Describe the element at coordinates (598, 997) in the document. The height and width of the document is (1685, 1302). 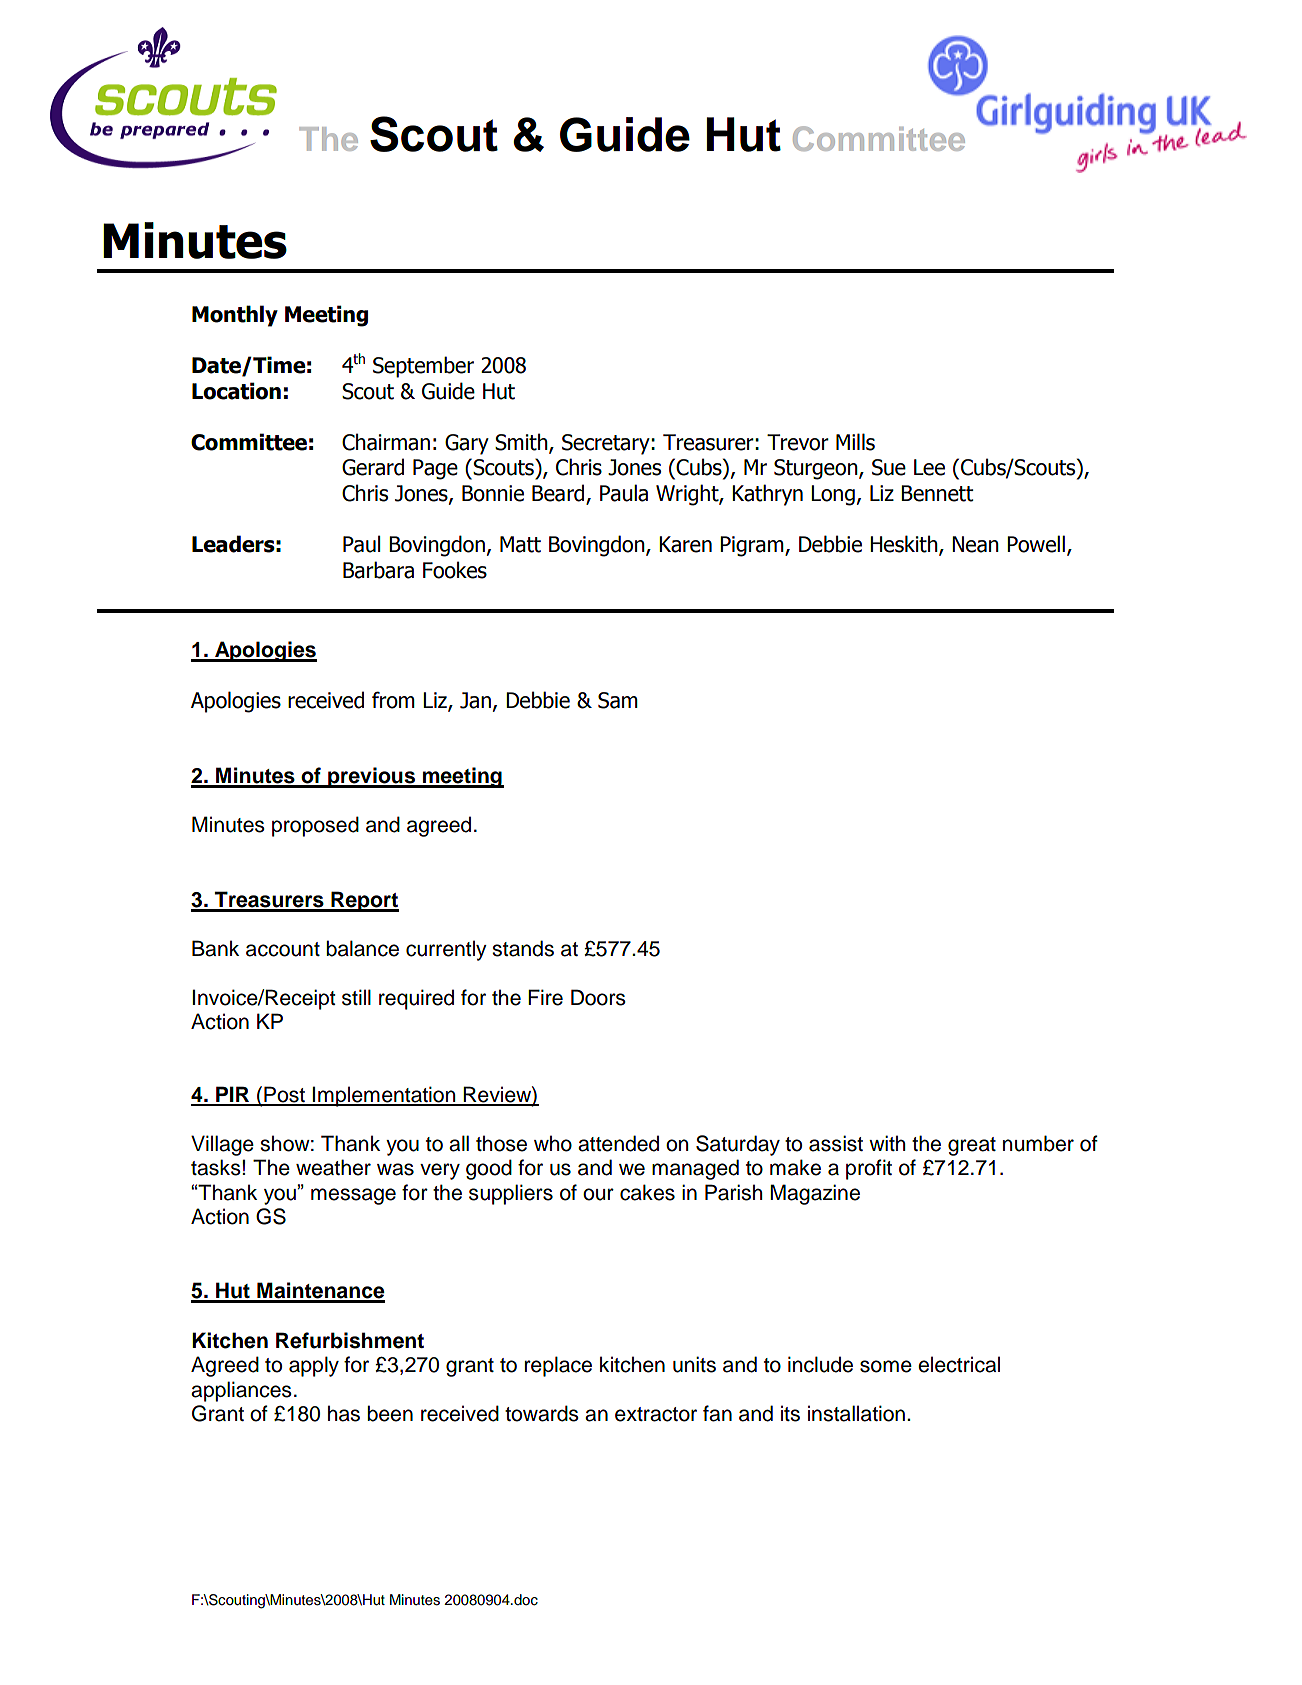
I see `Doors` at that location.
